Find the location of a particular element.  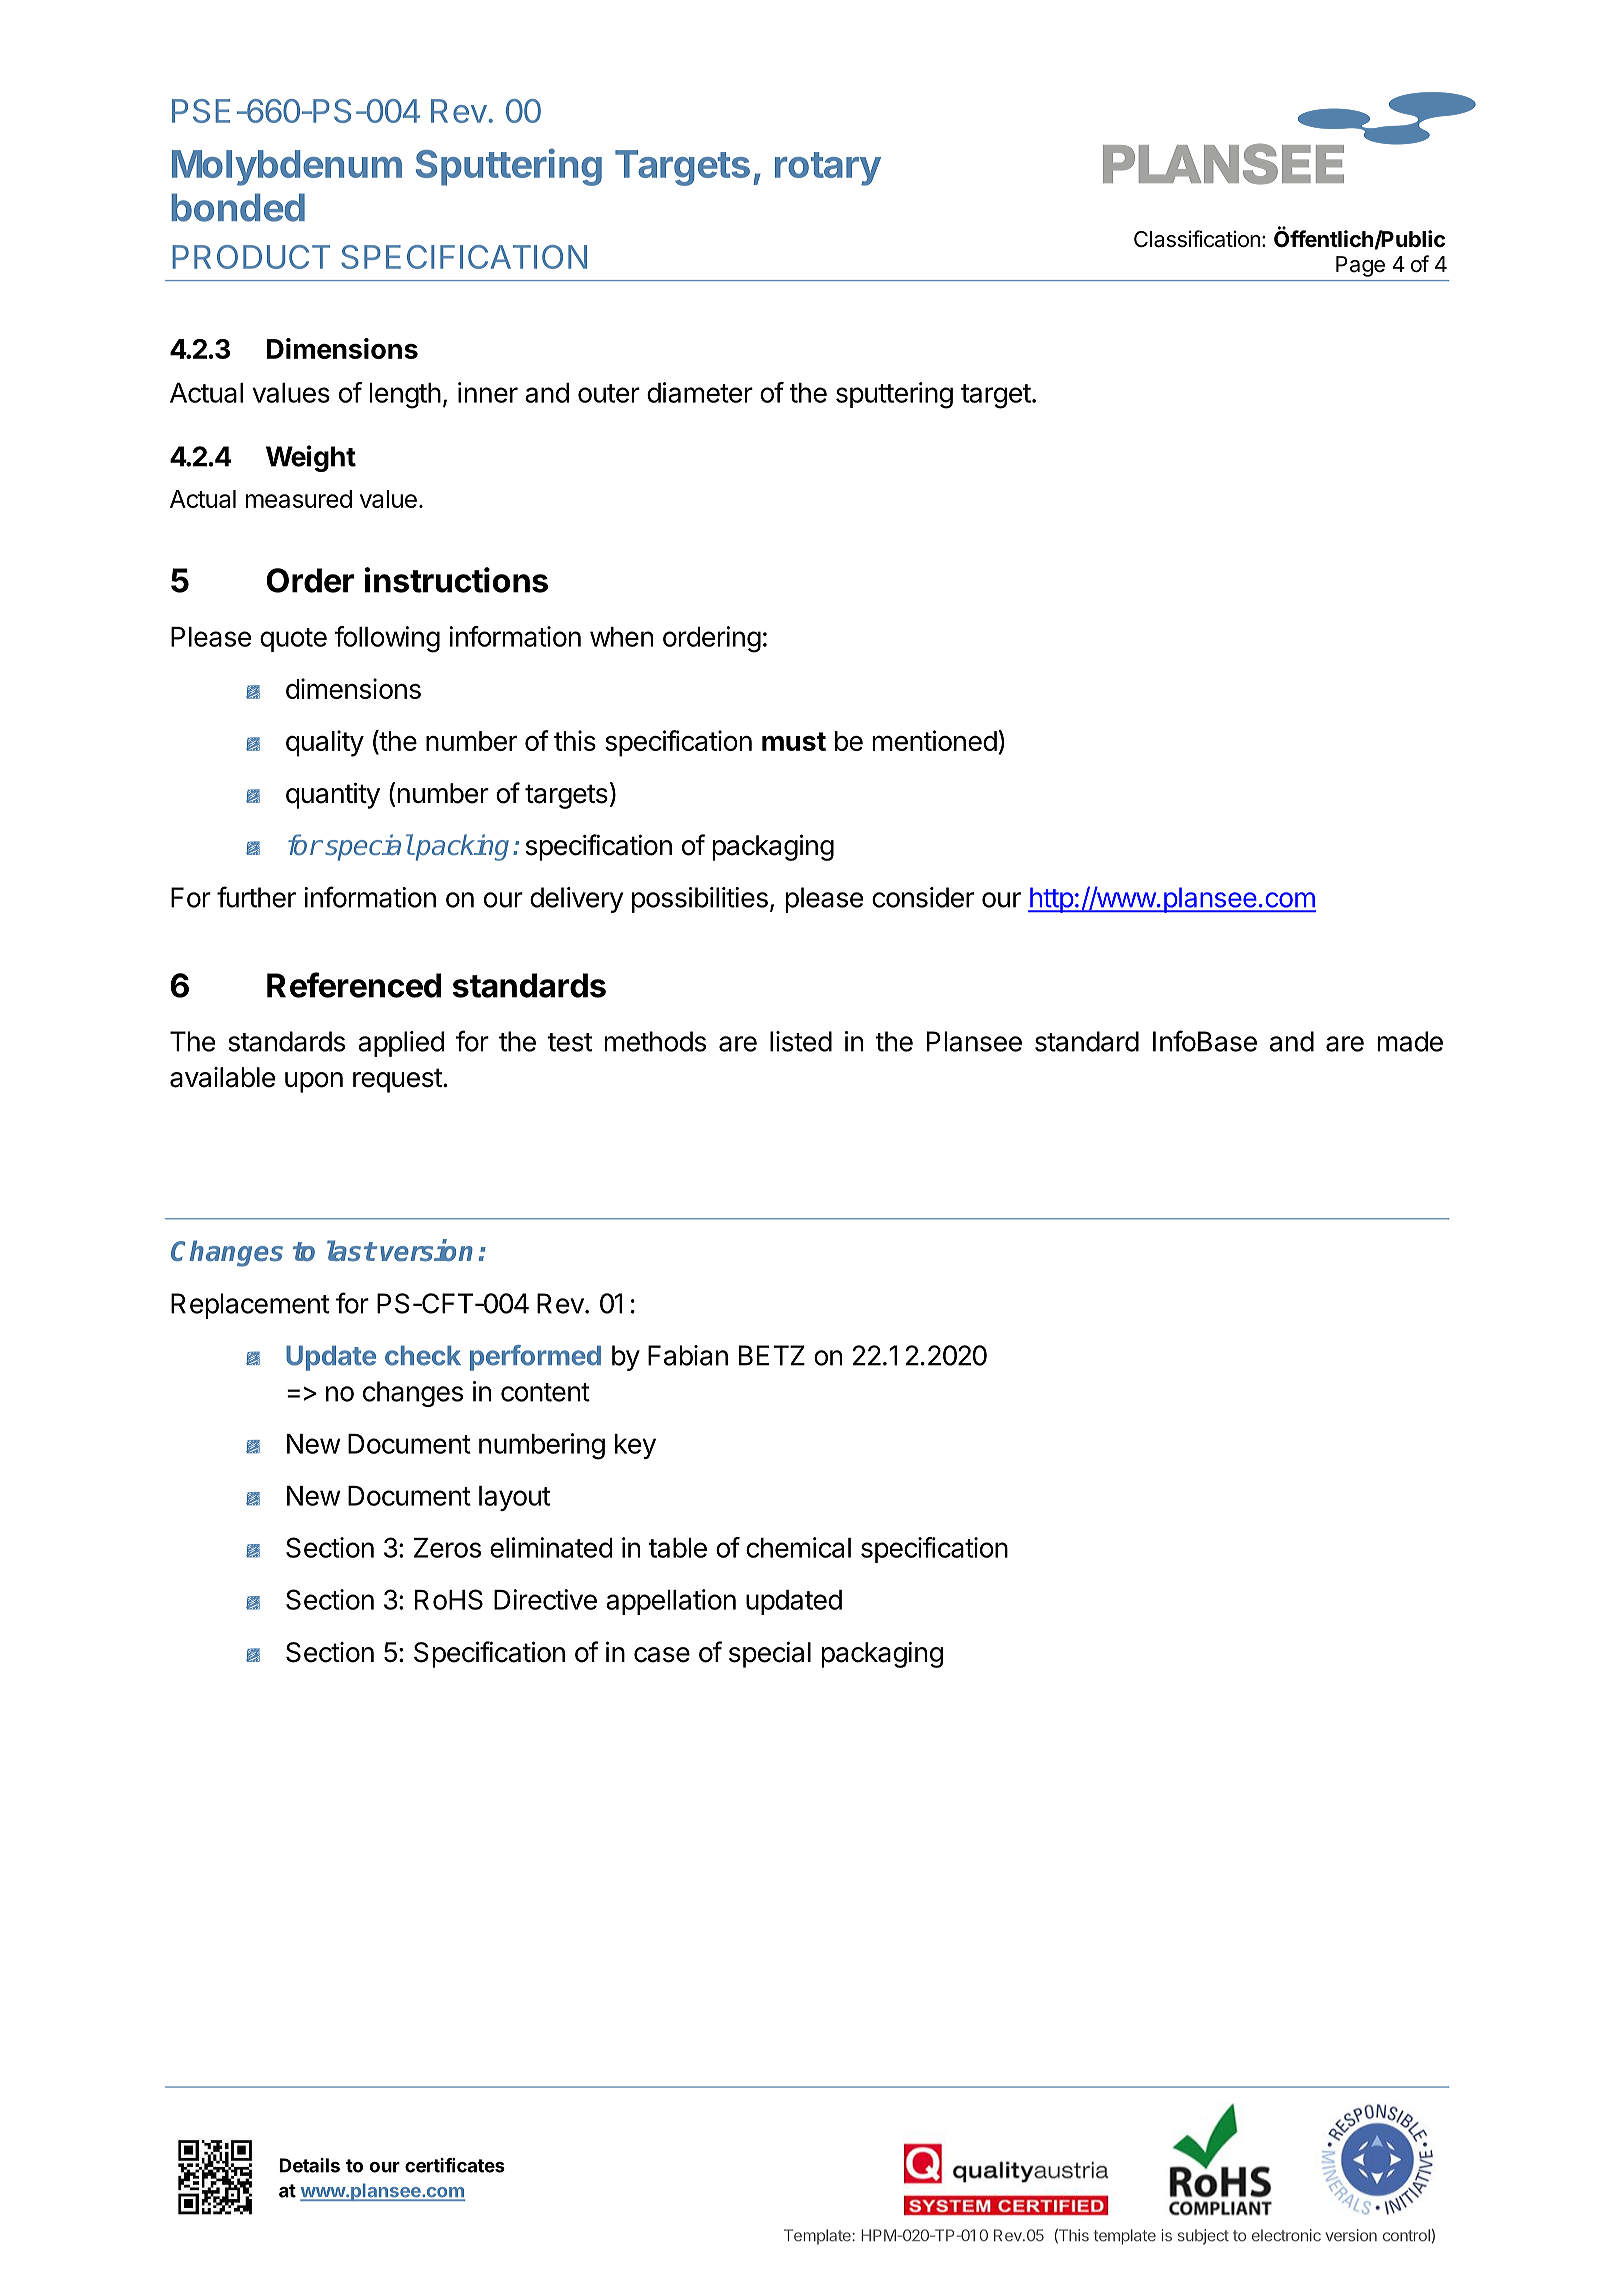

Zeros is located at coordinates (447, 1548).
